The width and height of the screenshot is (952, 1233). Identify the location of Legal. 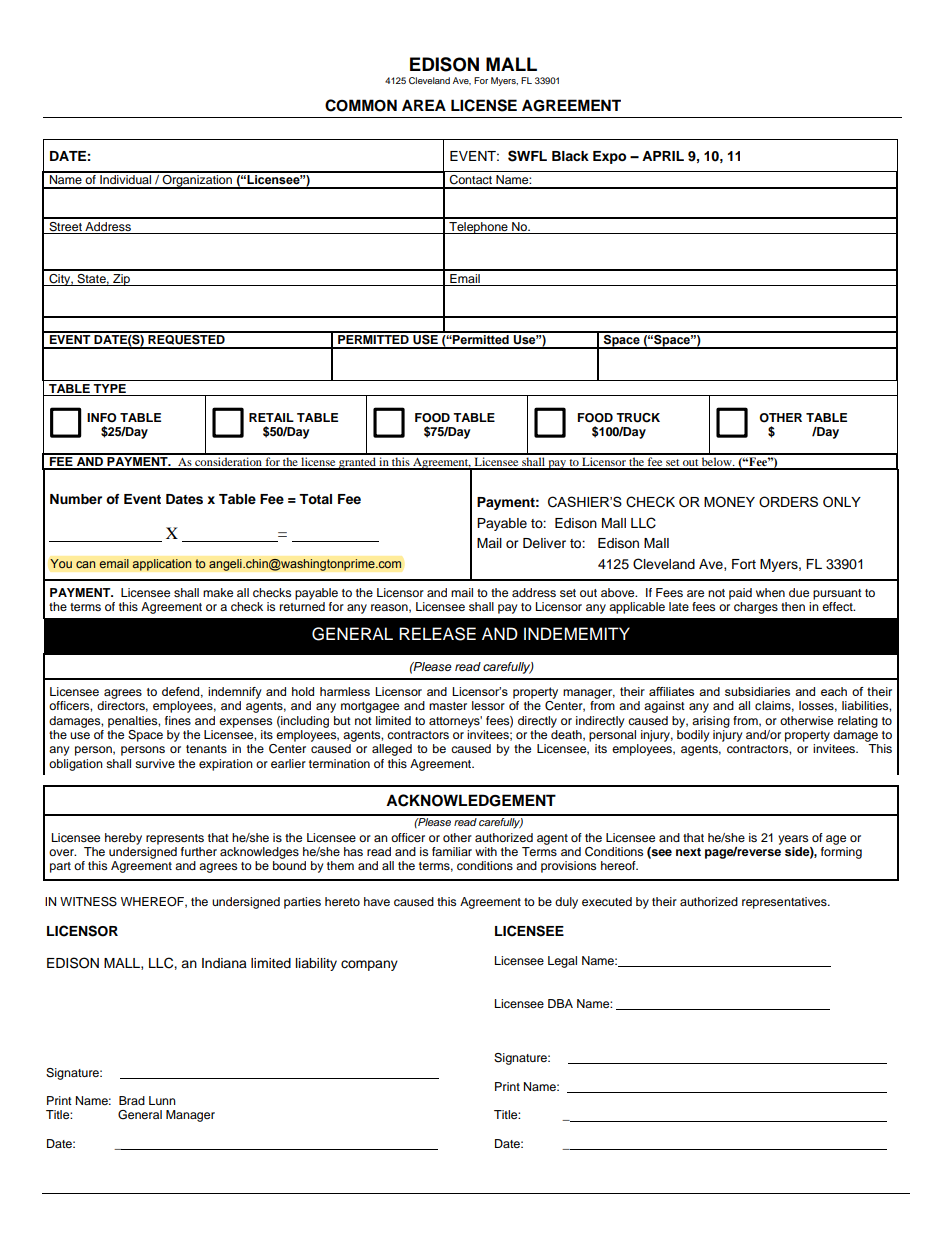
(562, 962).
